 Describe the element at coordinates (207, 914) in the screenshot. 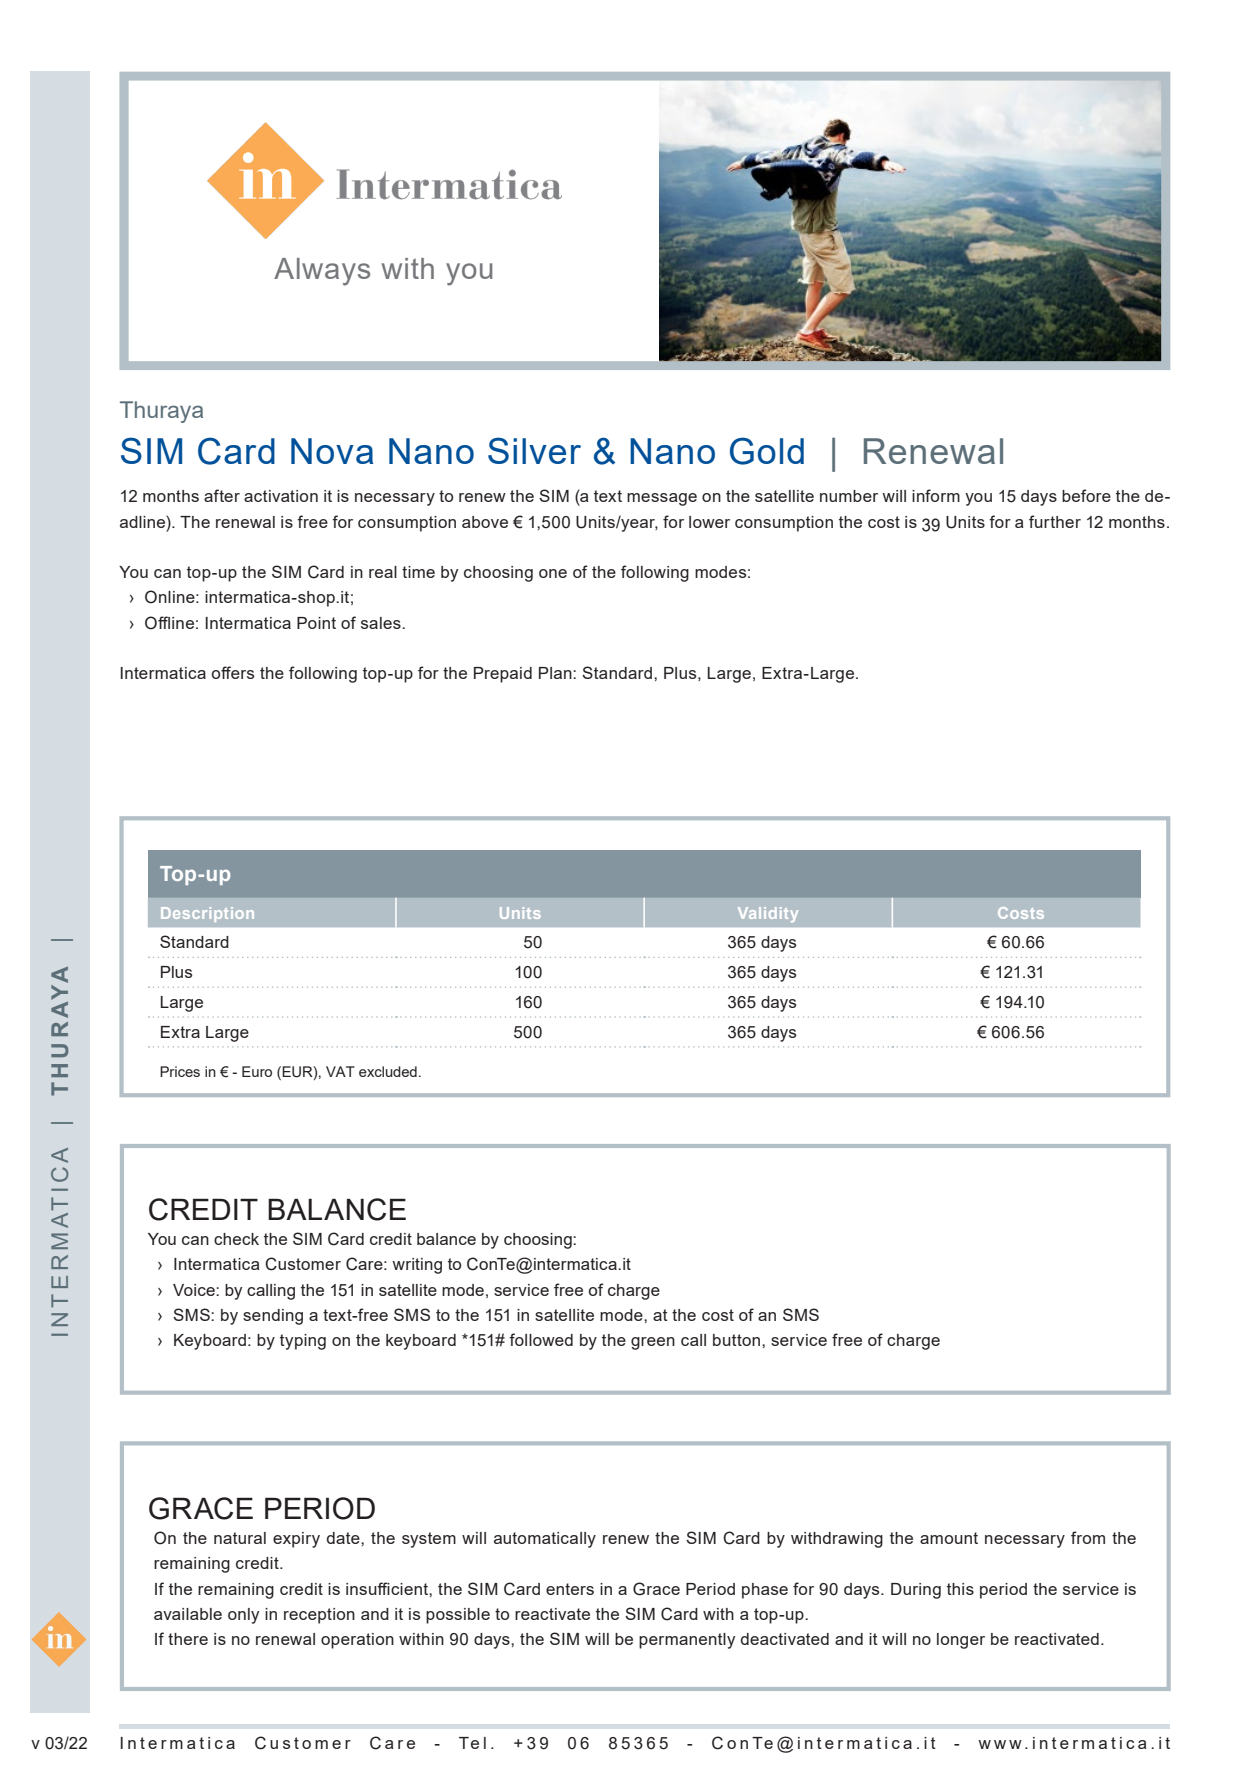

I see `Description` at that location.
